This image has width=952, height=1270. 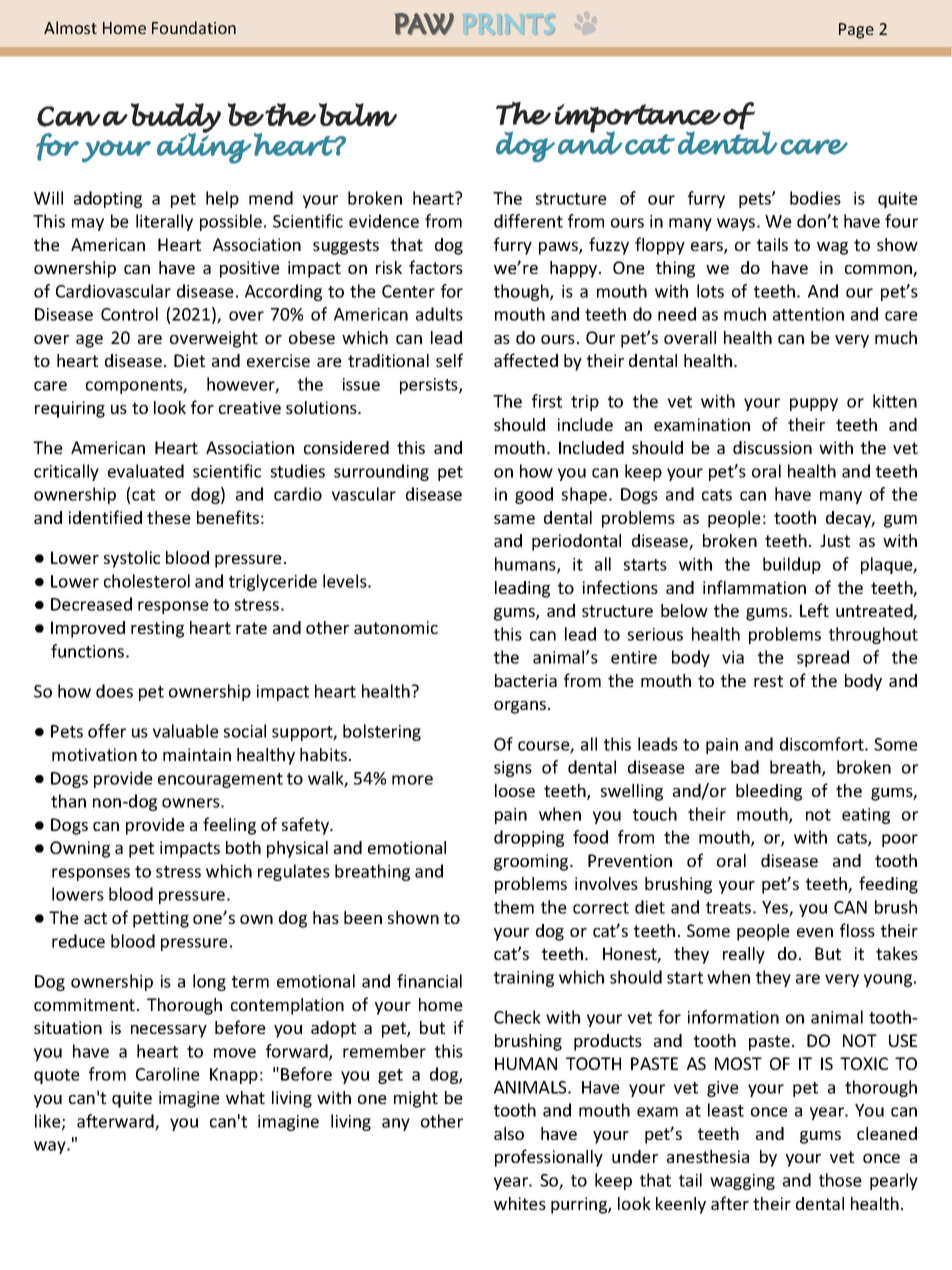 I want to click on floss, so click(x=857, y=930).
